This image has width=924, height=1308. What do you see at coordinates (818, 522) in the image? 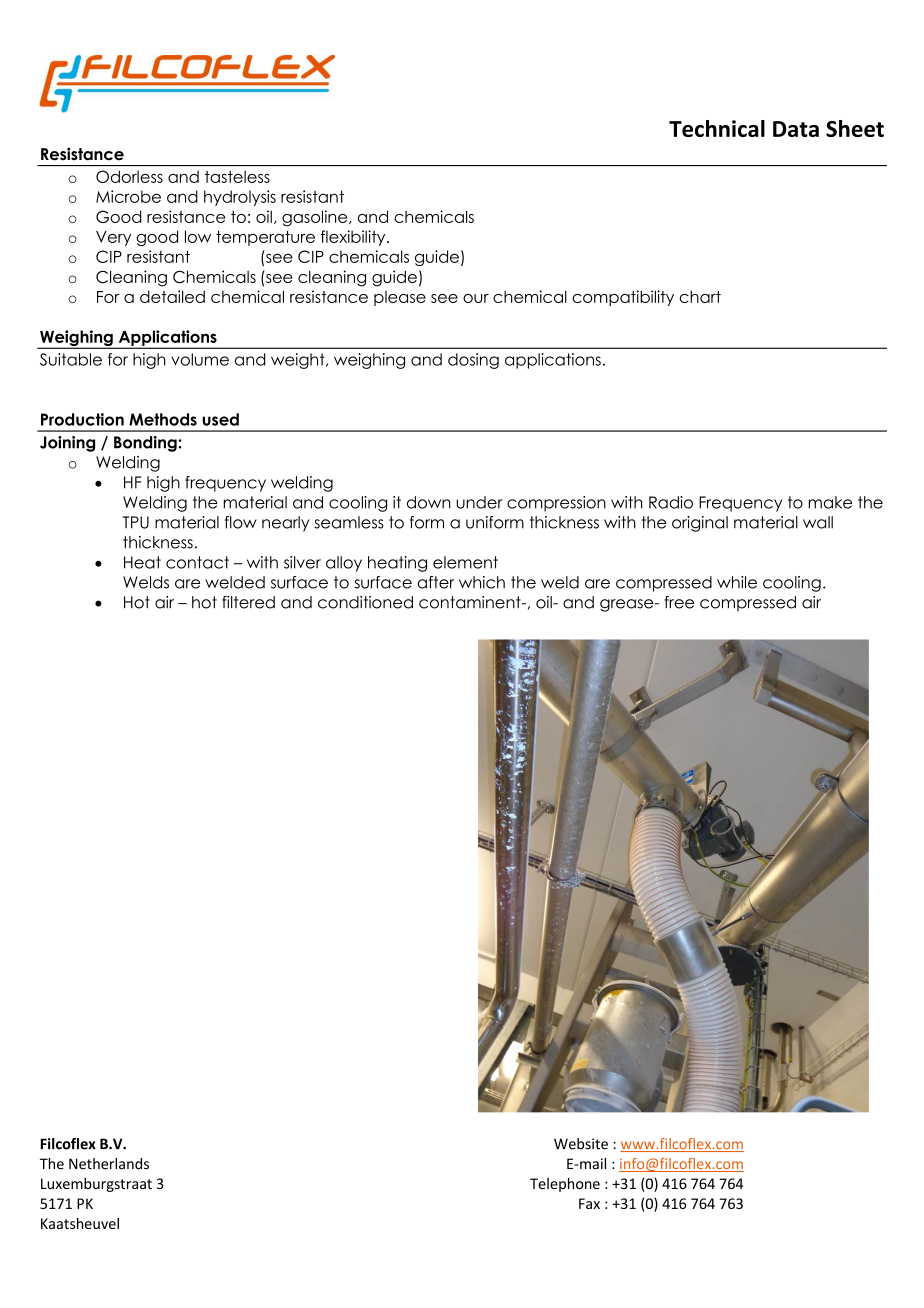
I see `wall` at bounding box center [818, 522].
